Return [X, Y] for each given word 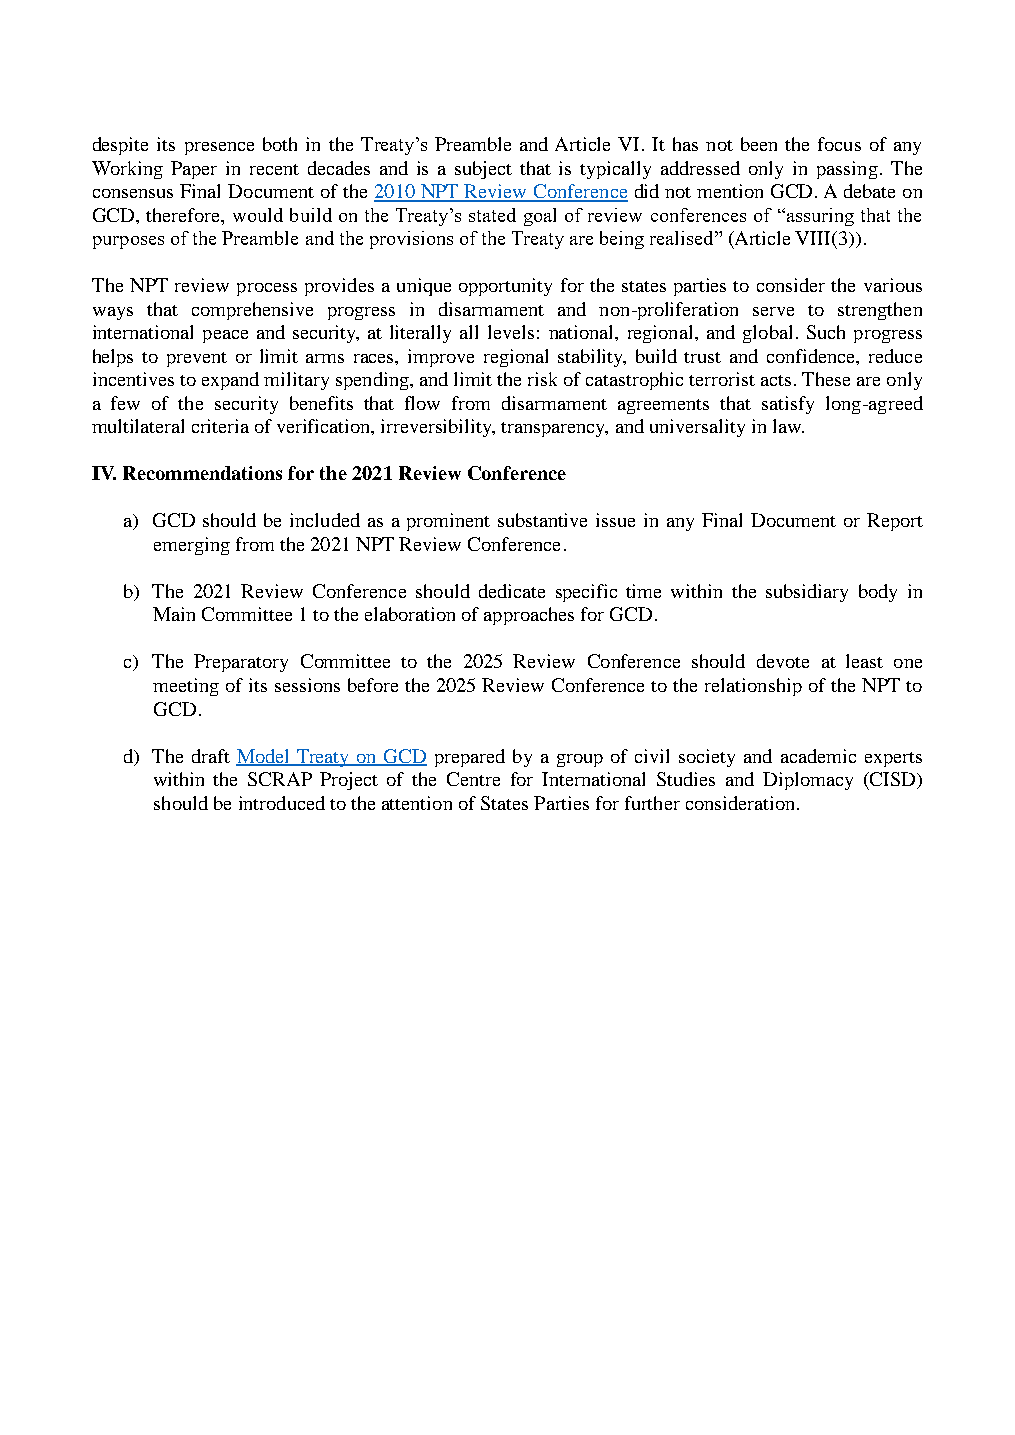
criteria [220, 426]
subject [483, 170]
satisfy [788, 405]
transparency [554, 429]
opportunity [505, 287]
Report [895, 522]
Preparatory [241, 663]
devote [783, 661]
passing [847, 170]
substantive [542, 520]
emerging [192, 546]
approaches [529, 616]
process [267, 289]
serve [773, 311]
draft [211, 756]
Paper [194, 170]
